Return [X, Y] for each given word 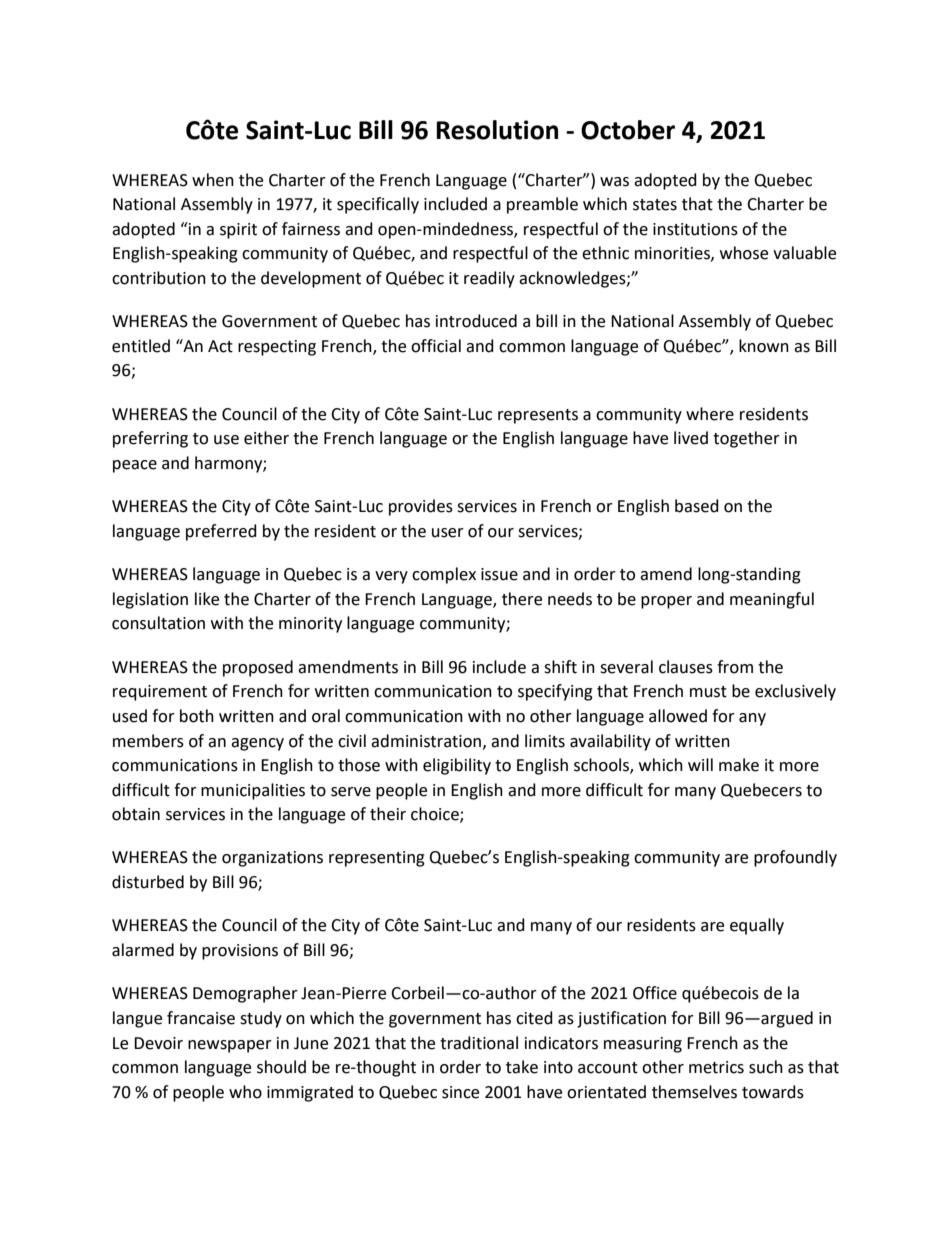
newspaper [230, 1046]
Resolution [497, 130]
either [266, 438]
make [739, 765]
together [746, 439]
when [213, 180]
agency [257, 744]
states [655, 205]
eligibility [457, 766]
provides [421, 507]
